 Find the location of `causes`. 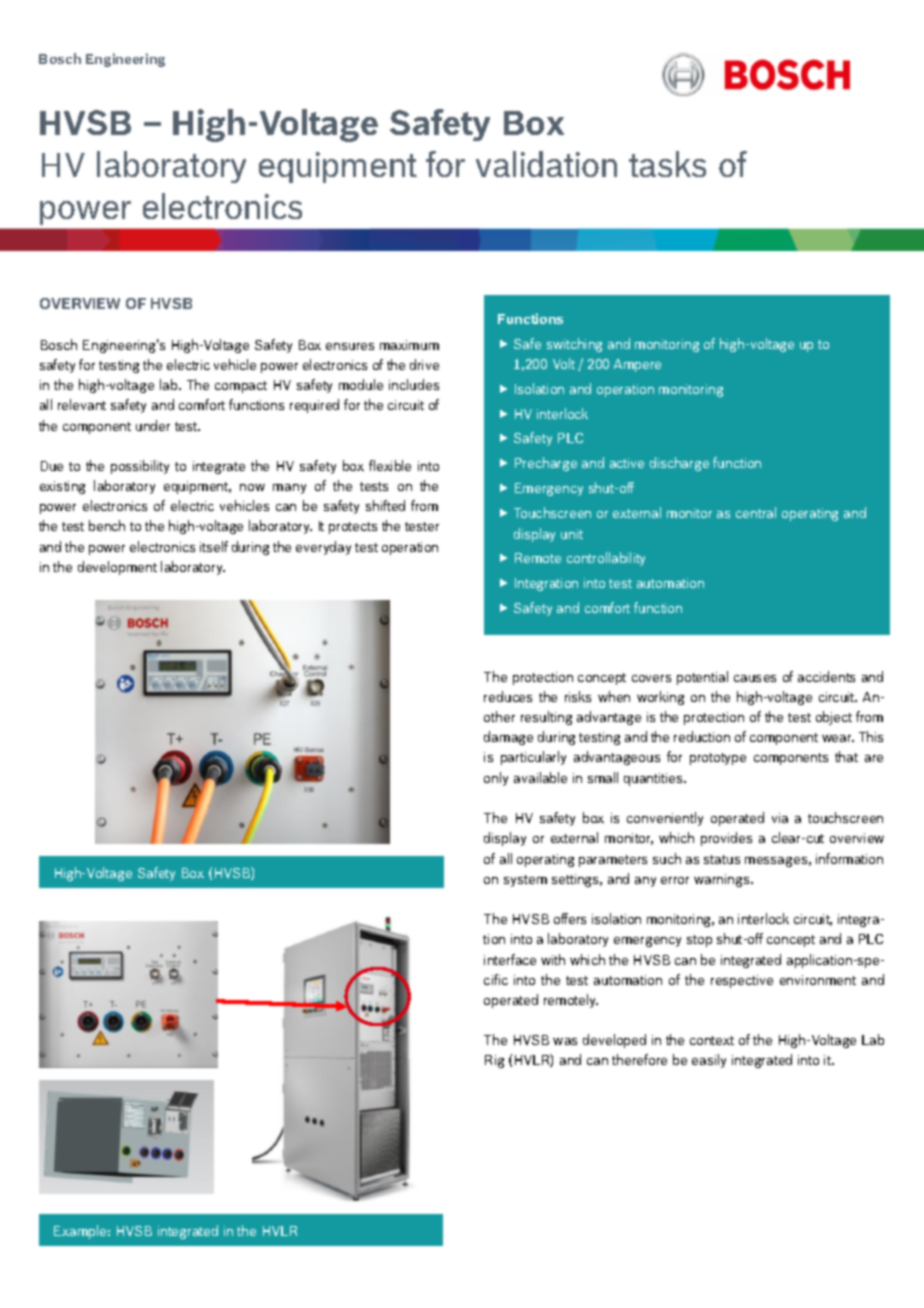

causes is located at coordinates (755, 678).
